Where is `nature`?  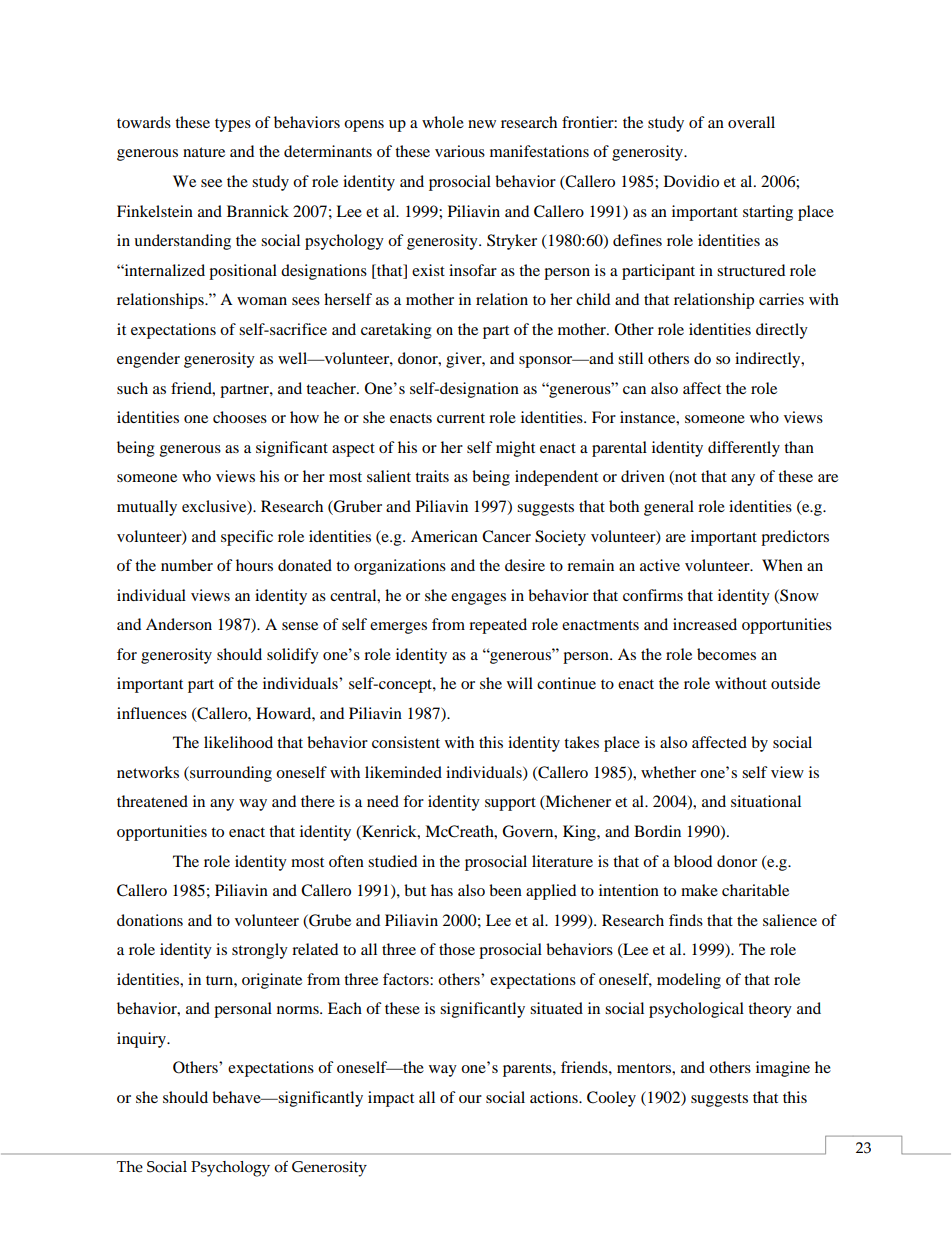 nature is located at coordinates (204, 152).
